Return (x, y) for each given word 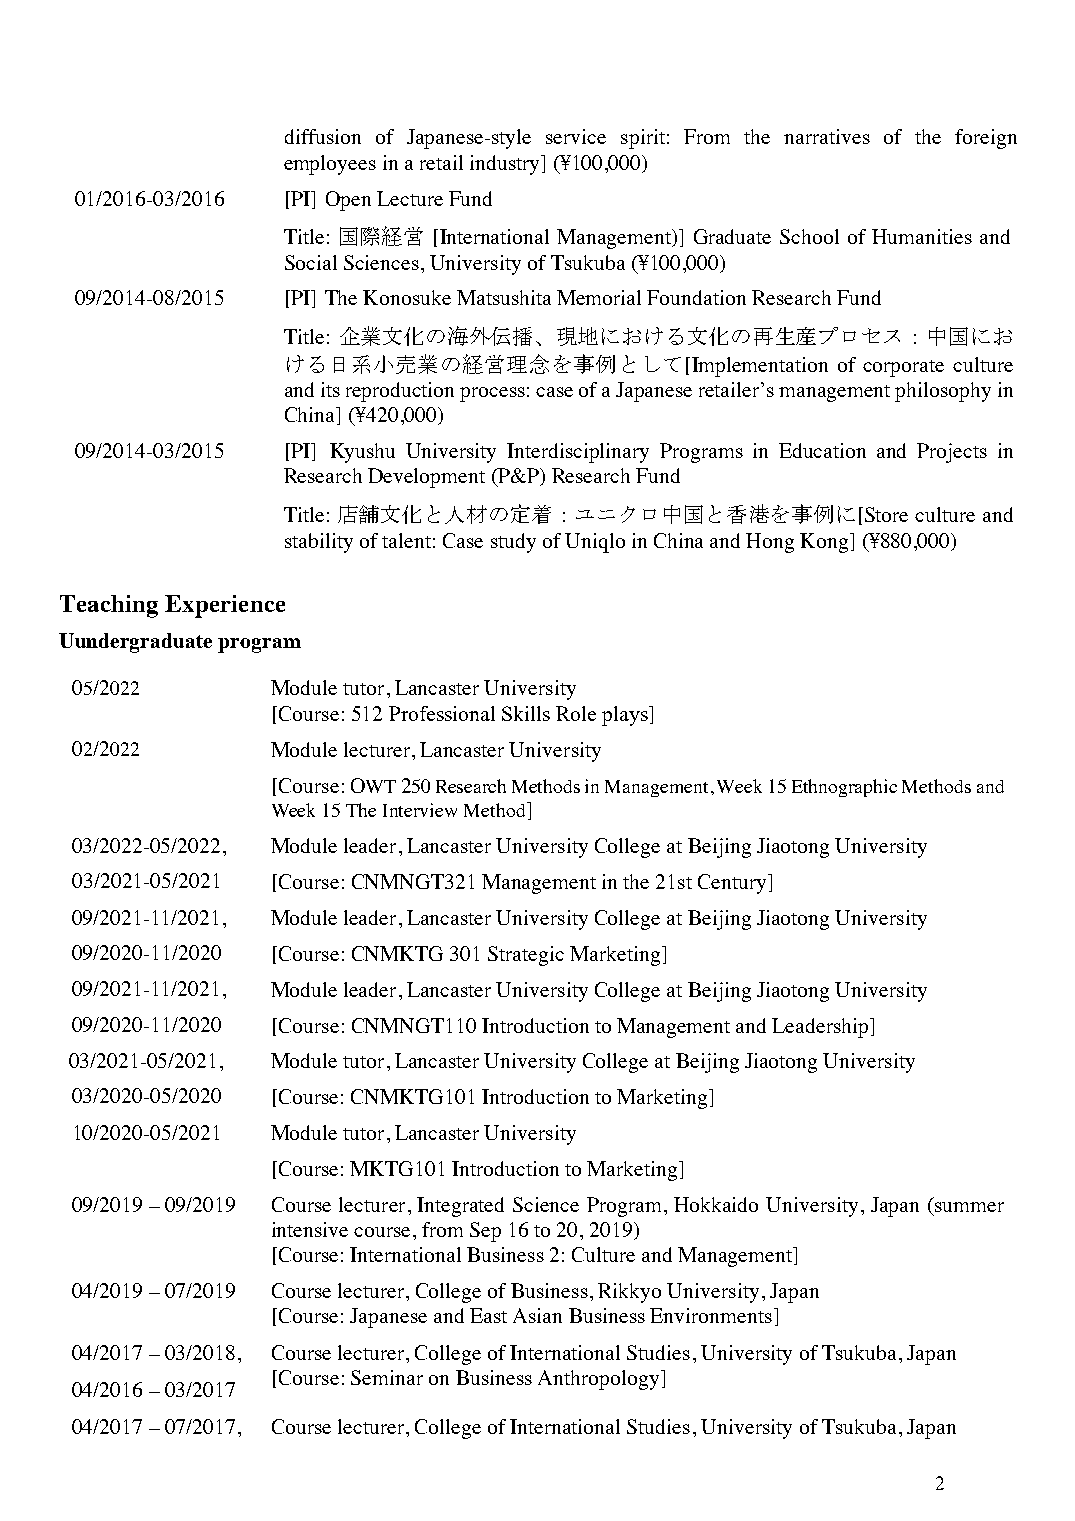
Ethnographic (844, 788)
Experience (225, 606)
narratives (827, 136)
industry (506, 165)
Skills (526, 713)
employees (330, 165)
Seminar (387, 1377)
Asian (537, 1315)
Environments (711, 1315)
